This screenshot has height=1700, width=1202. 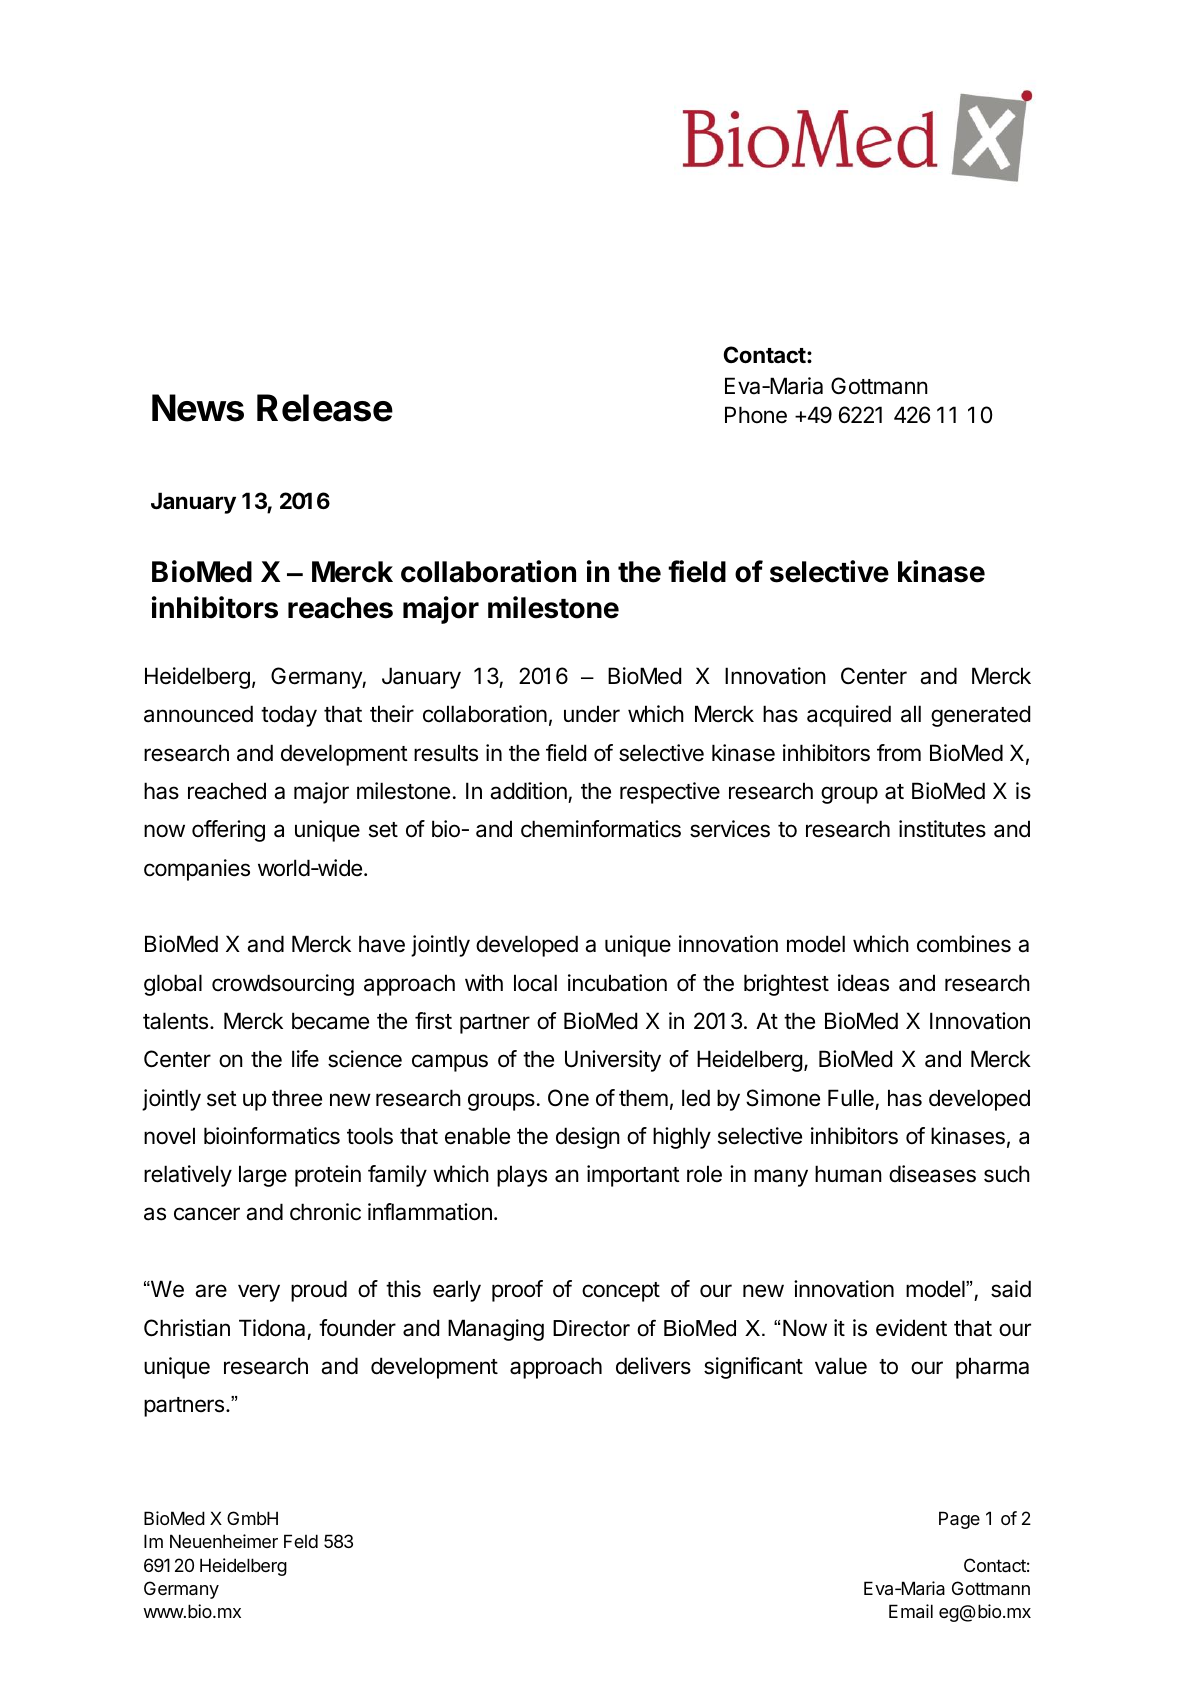 What do you see at coordinates (756, 415) in the screenshot?
I see `Phone` at bounding box center [756, 415].
